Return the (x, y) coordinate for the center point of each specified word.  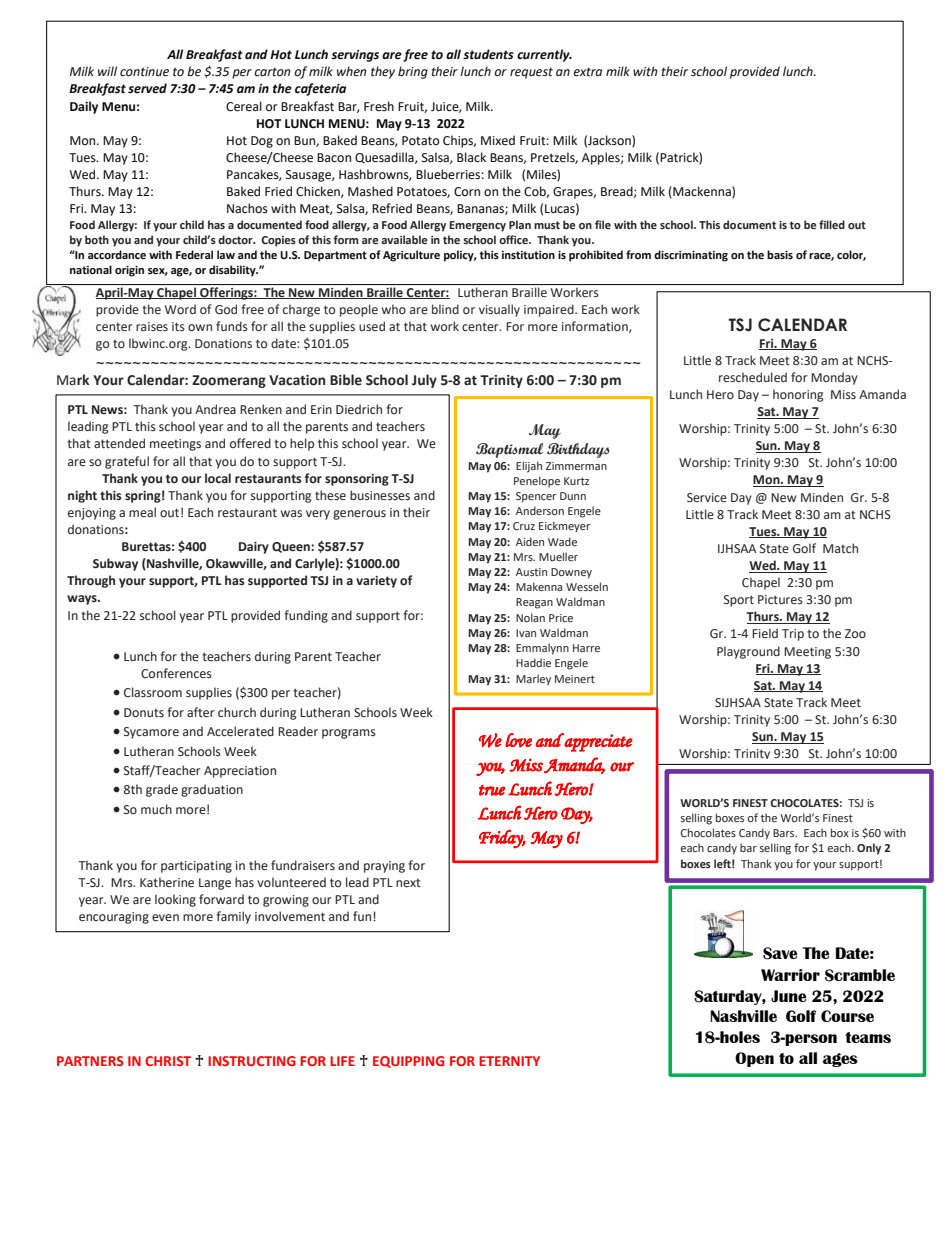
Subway (115, 564)
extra (587, 72)
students (488, 54)
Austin (531, 572)
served (147, 88)
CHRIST (168, 1061)
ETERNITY (509, 1061)
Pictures (780, 599)
